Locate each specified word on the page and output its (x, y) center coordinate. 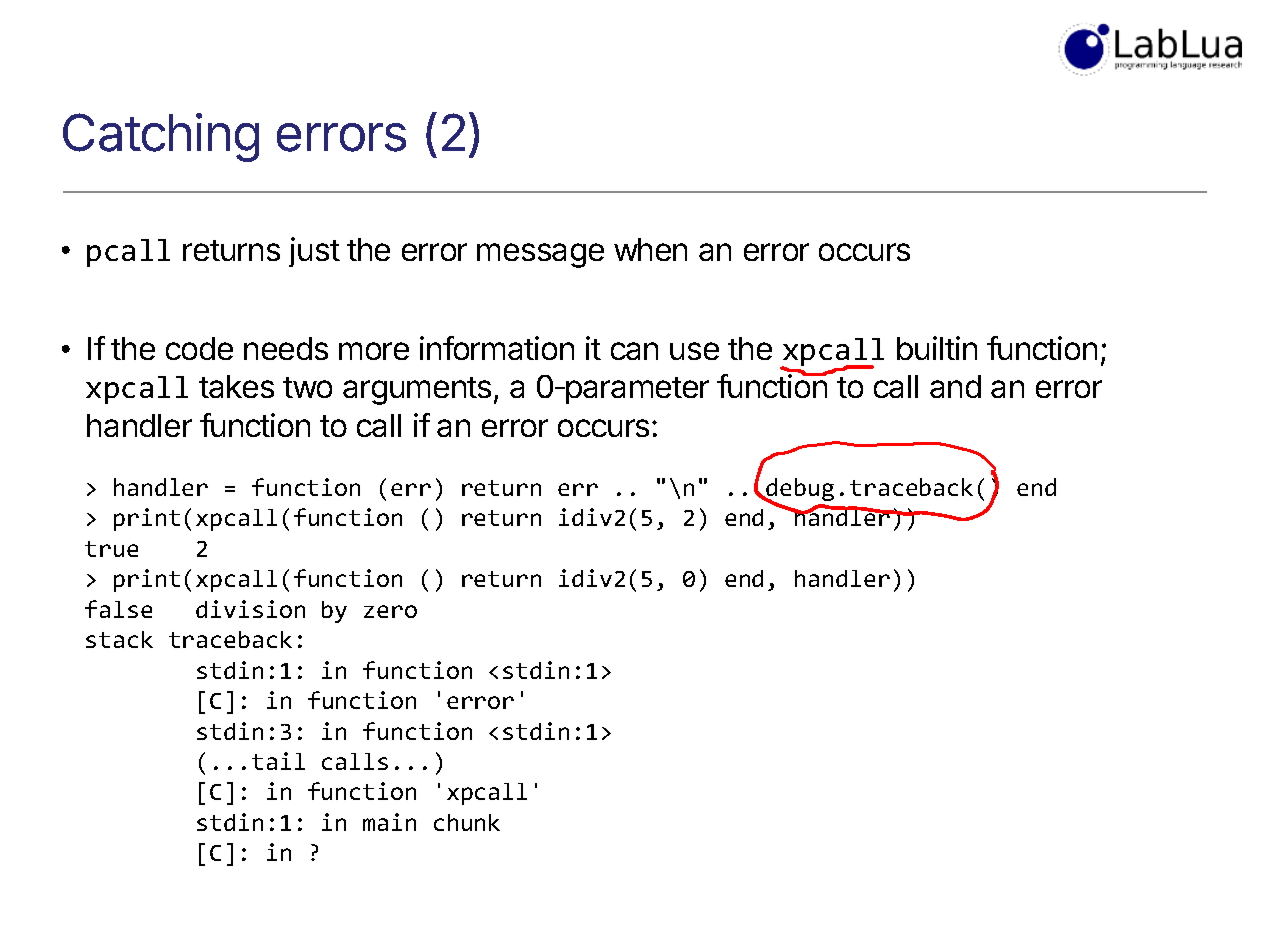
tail (278, 761)
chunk (467, 822)
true (111, 549)
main (389, 822)
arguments (417, 391)
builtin (937, 348)
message (540, 255)
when (650, 249)
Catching (161, 137)
